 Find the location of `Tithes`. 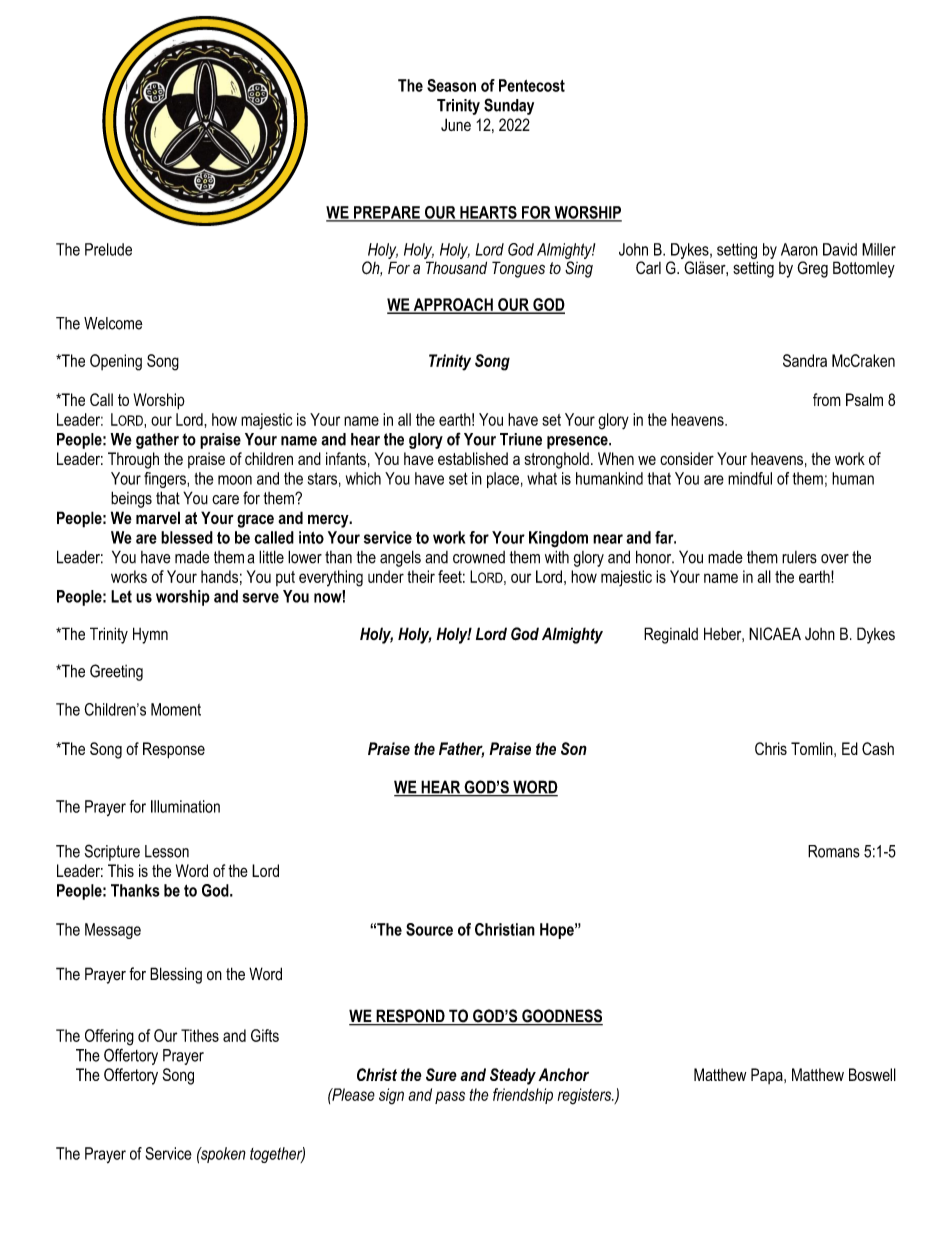

Tithes is located at coordinates (200, 1035).
